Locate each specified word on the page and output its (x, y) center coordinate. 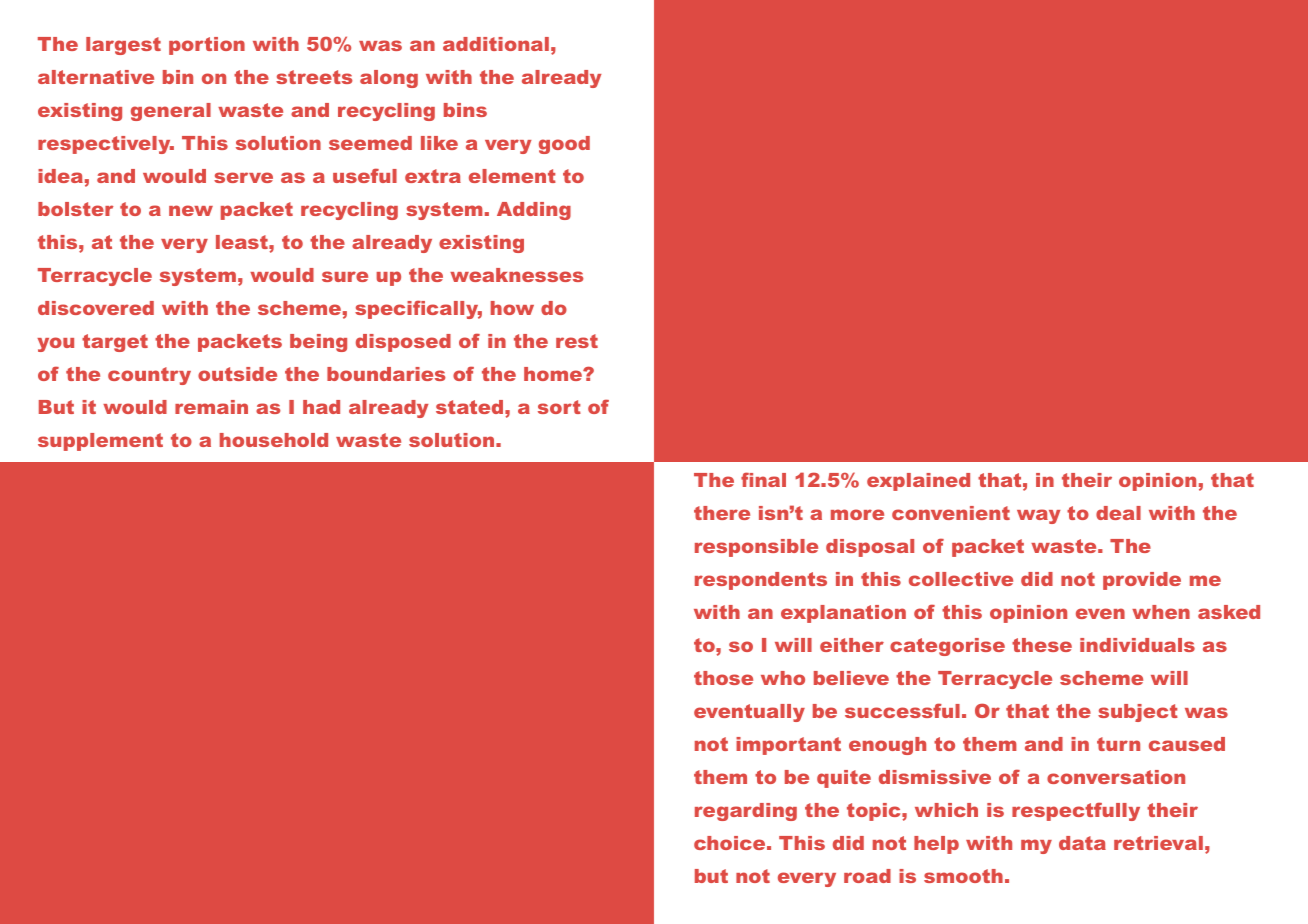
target (115, 343)
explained (918, 482)
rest (577, 341)
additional (496, 44)
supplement (100, 442)
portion (207, 46)
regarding (746, 812)
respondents (761, 581)
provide (1142, 581)
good (564, 145)
